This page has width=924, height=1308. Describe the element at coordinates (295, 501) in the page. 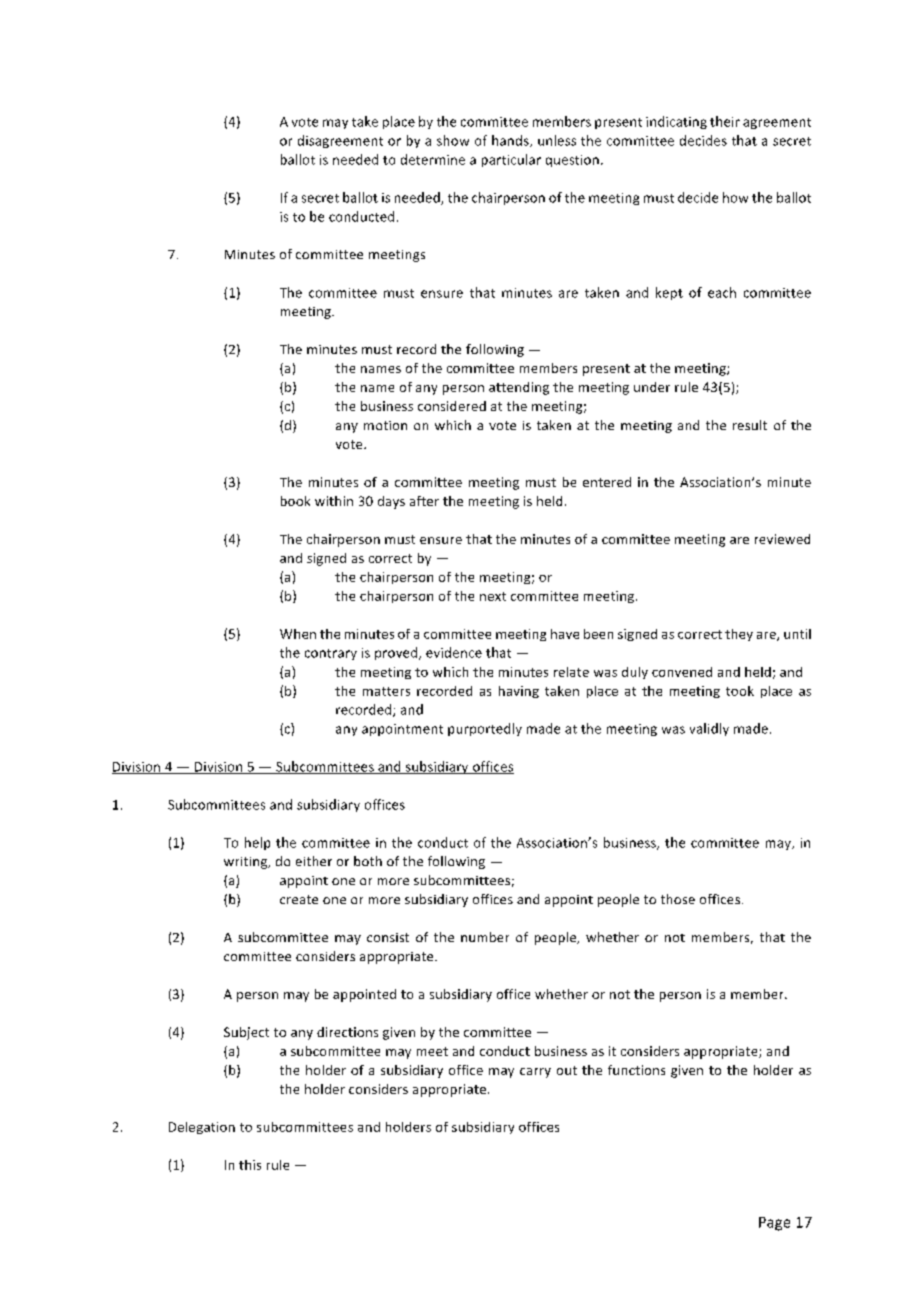

I see `book` at that location.
